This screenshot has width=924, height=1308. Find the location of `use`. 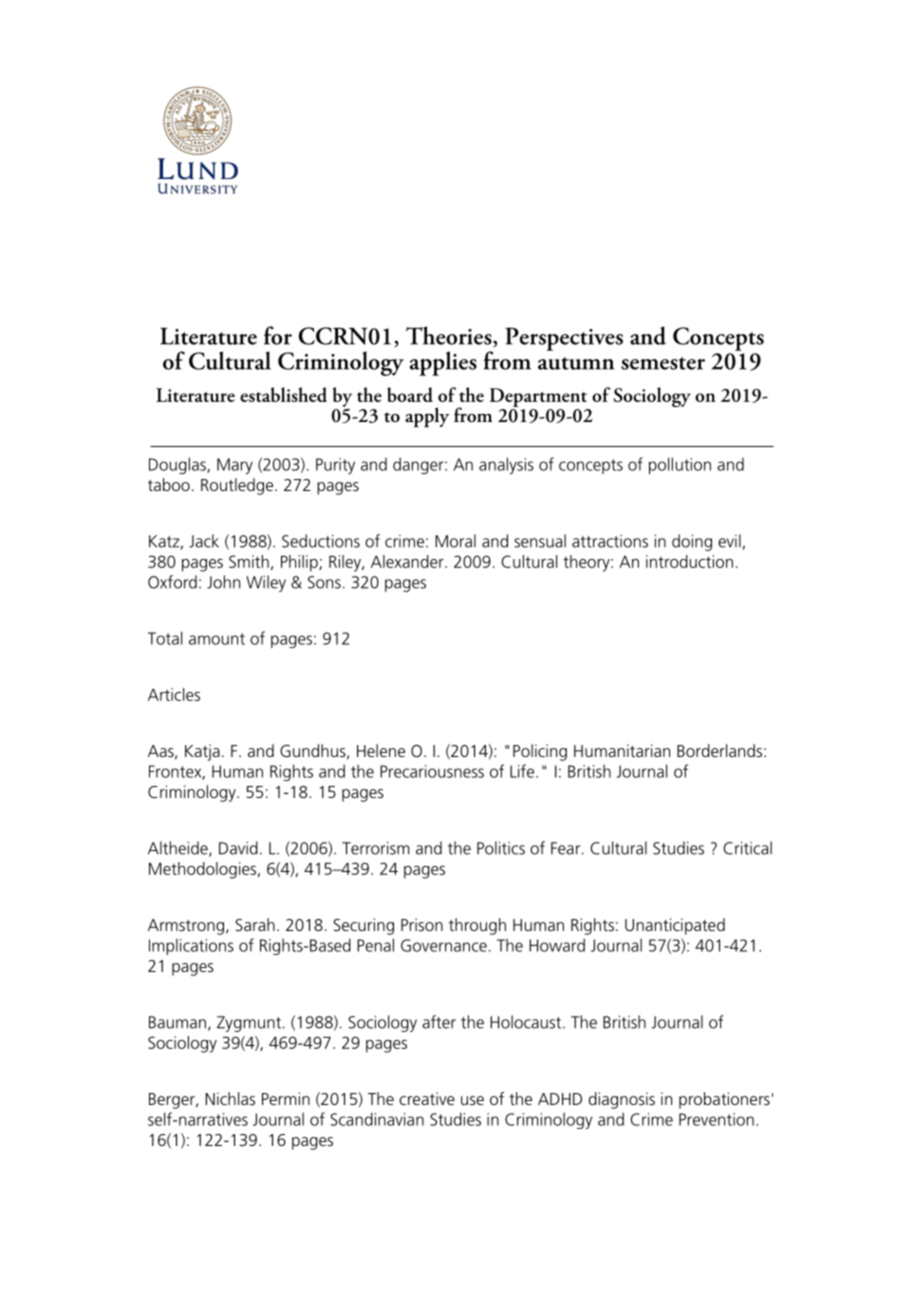

use is located at coordinates (472, 1100).
